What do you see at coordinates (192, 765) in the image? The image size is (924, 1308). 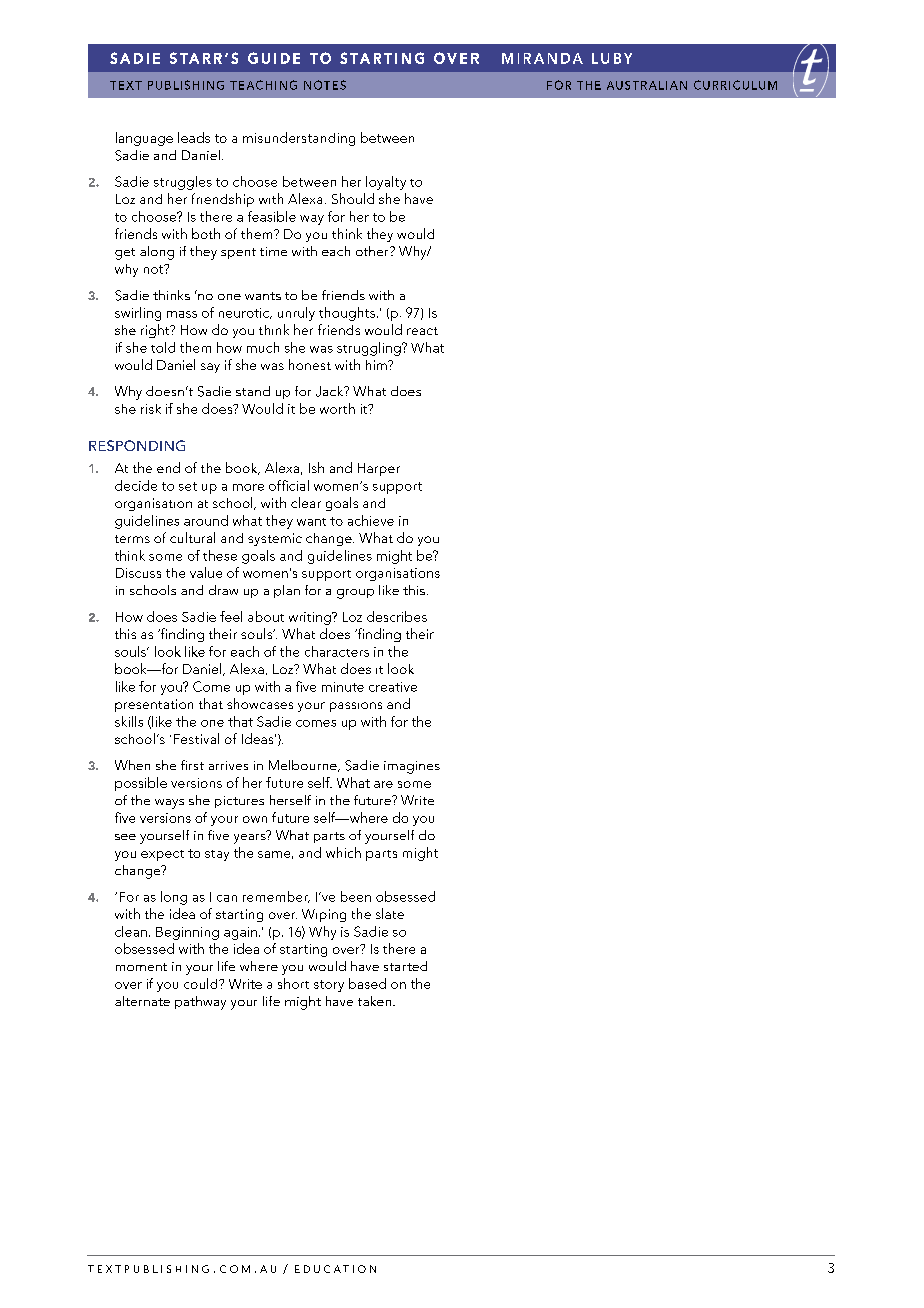 I see `first` at bounding box center [192, 765].
